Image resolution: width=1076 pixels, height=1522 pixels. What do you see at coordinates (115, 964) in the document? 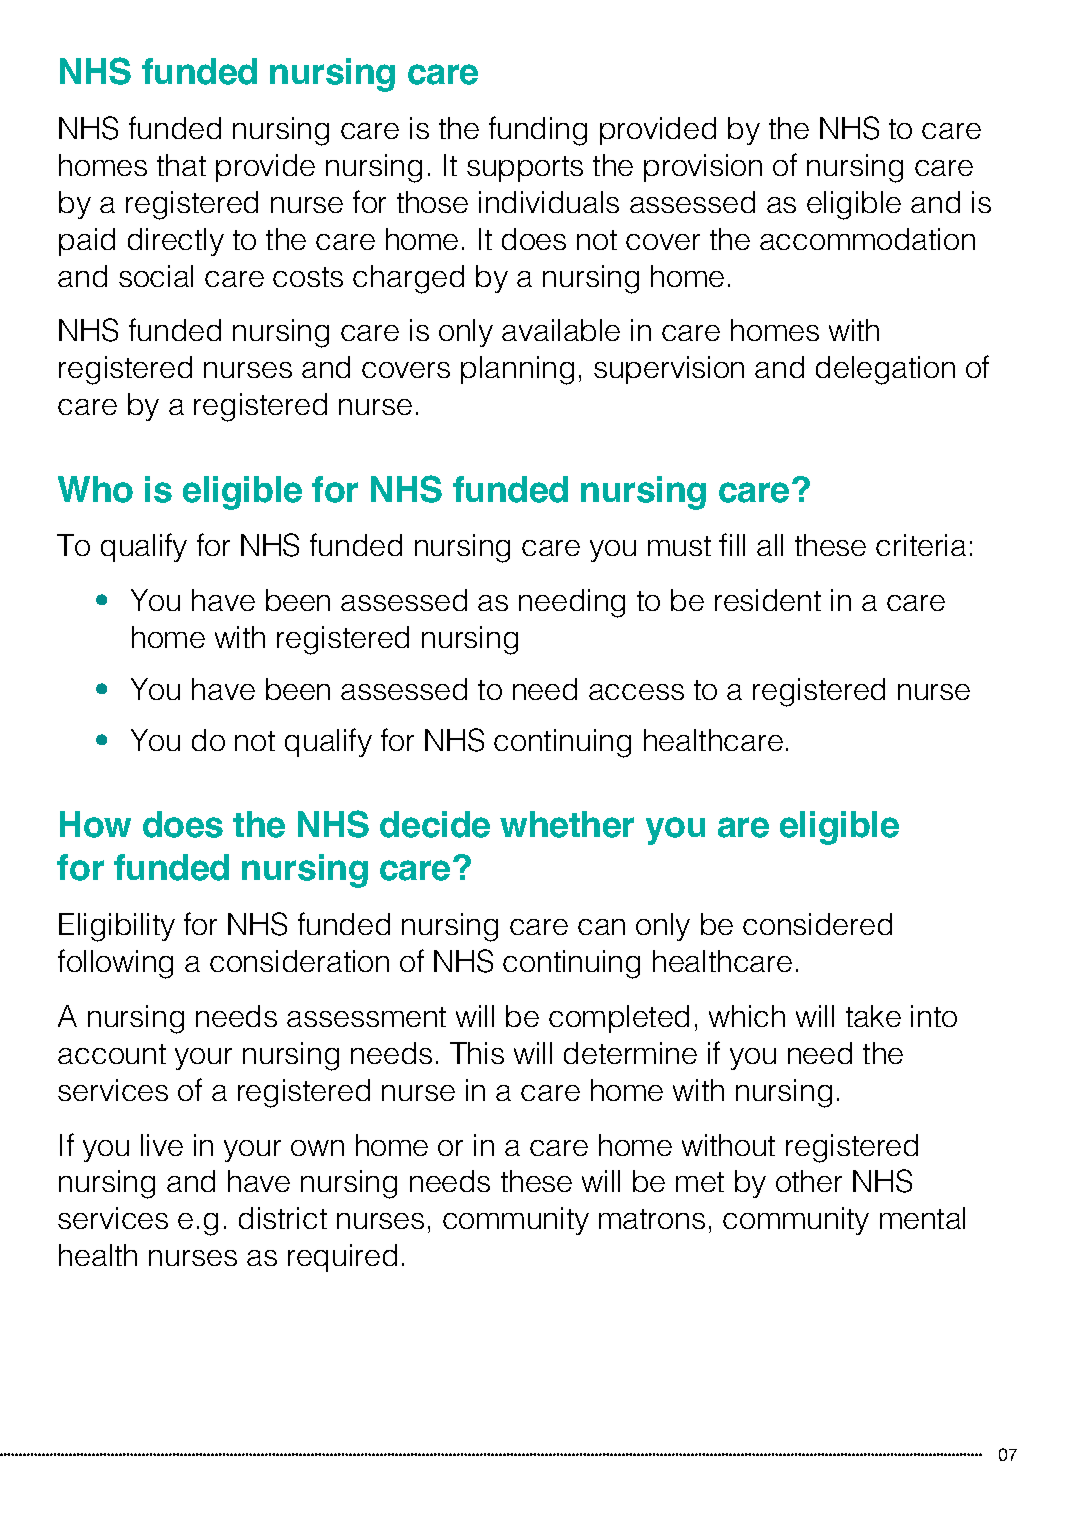
I see `following` at bounding box center [115, 964].
